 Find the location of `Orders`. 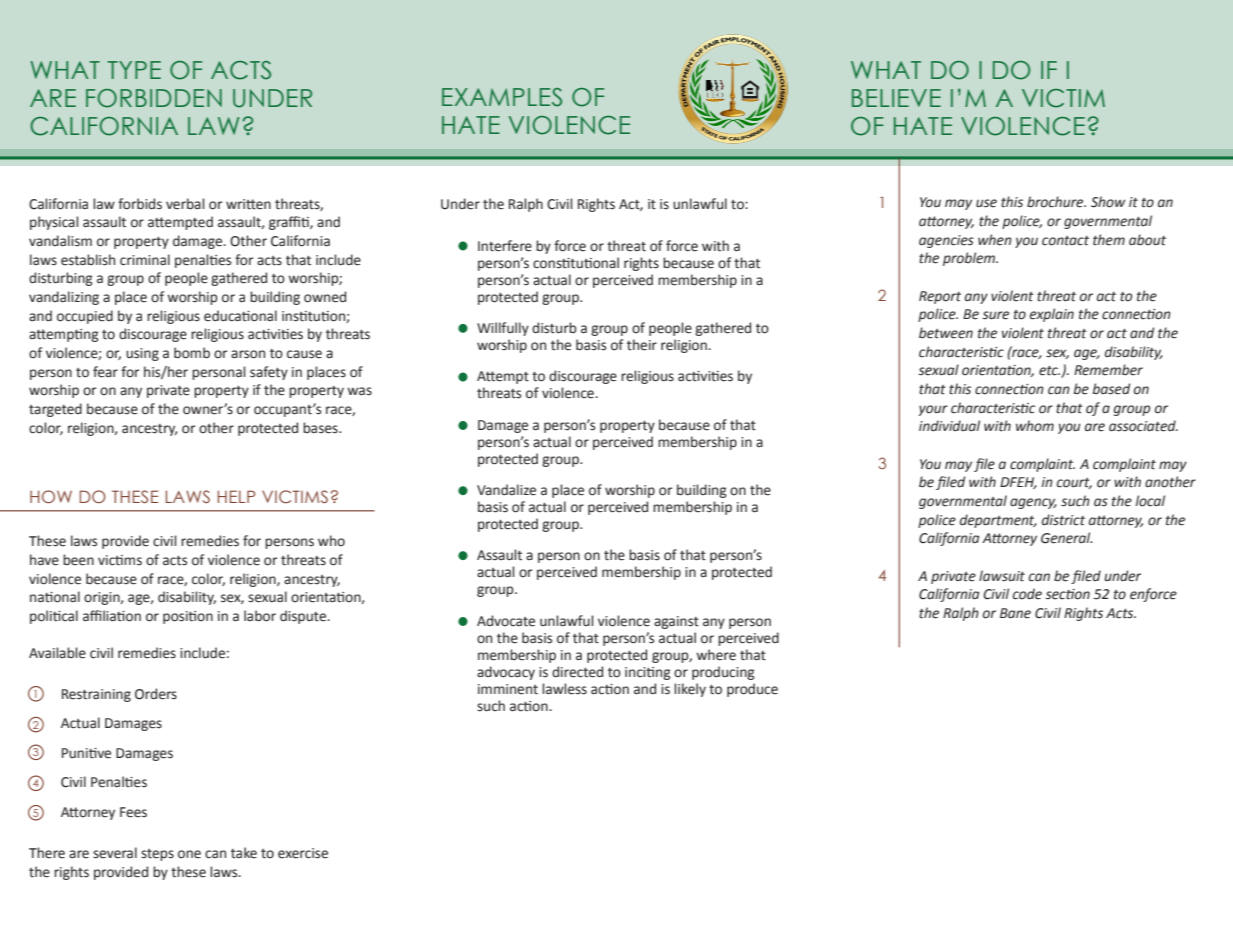

Orders is located at coordinates (156, 694).
